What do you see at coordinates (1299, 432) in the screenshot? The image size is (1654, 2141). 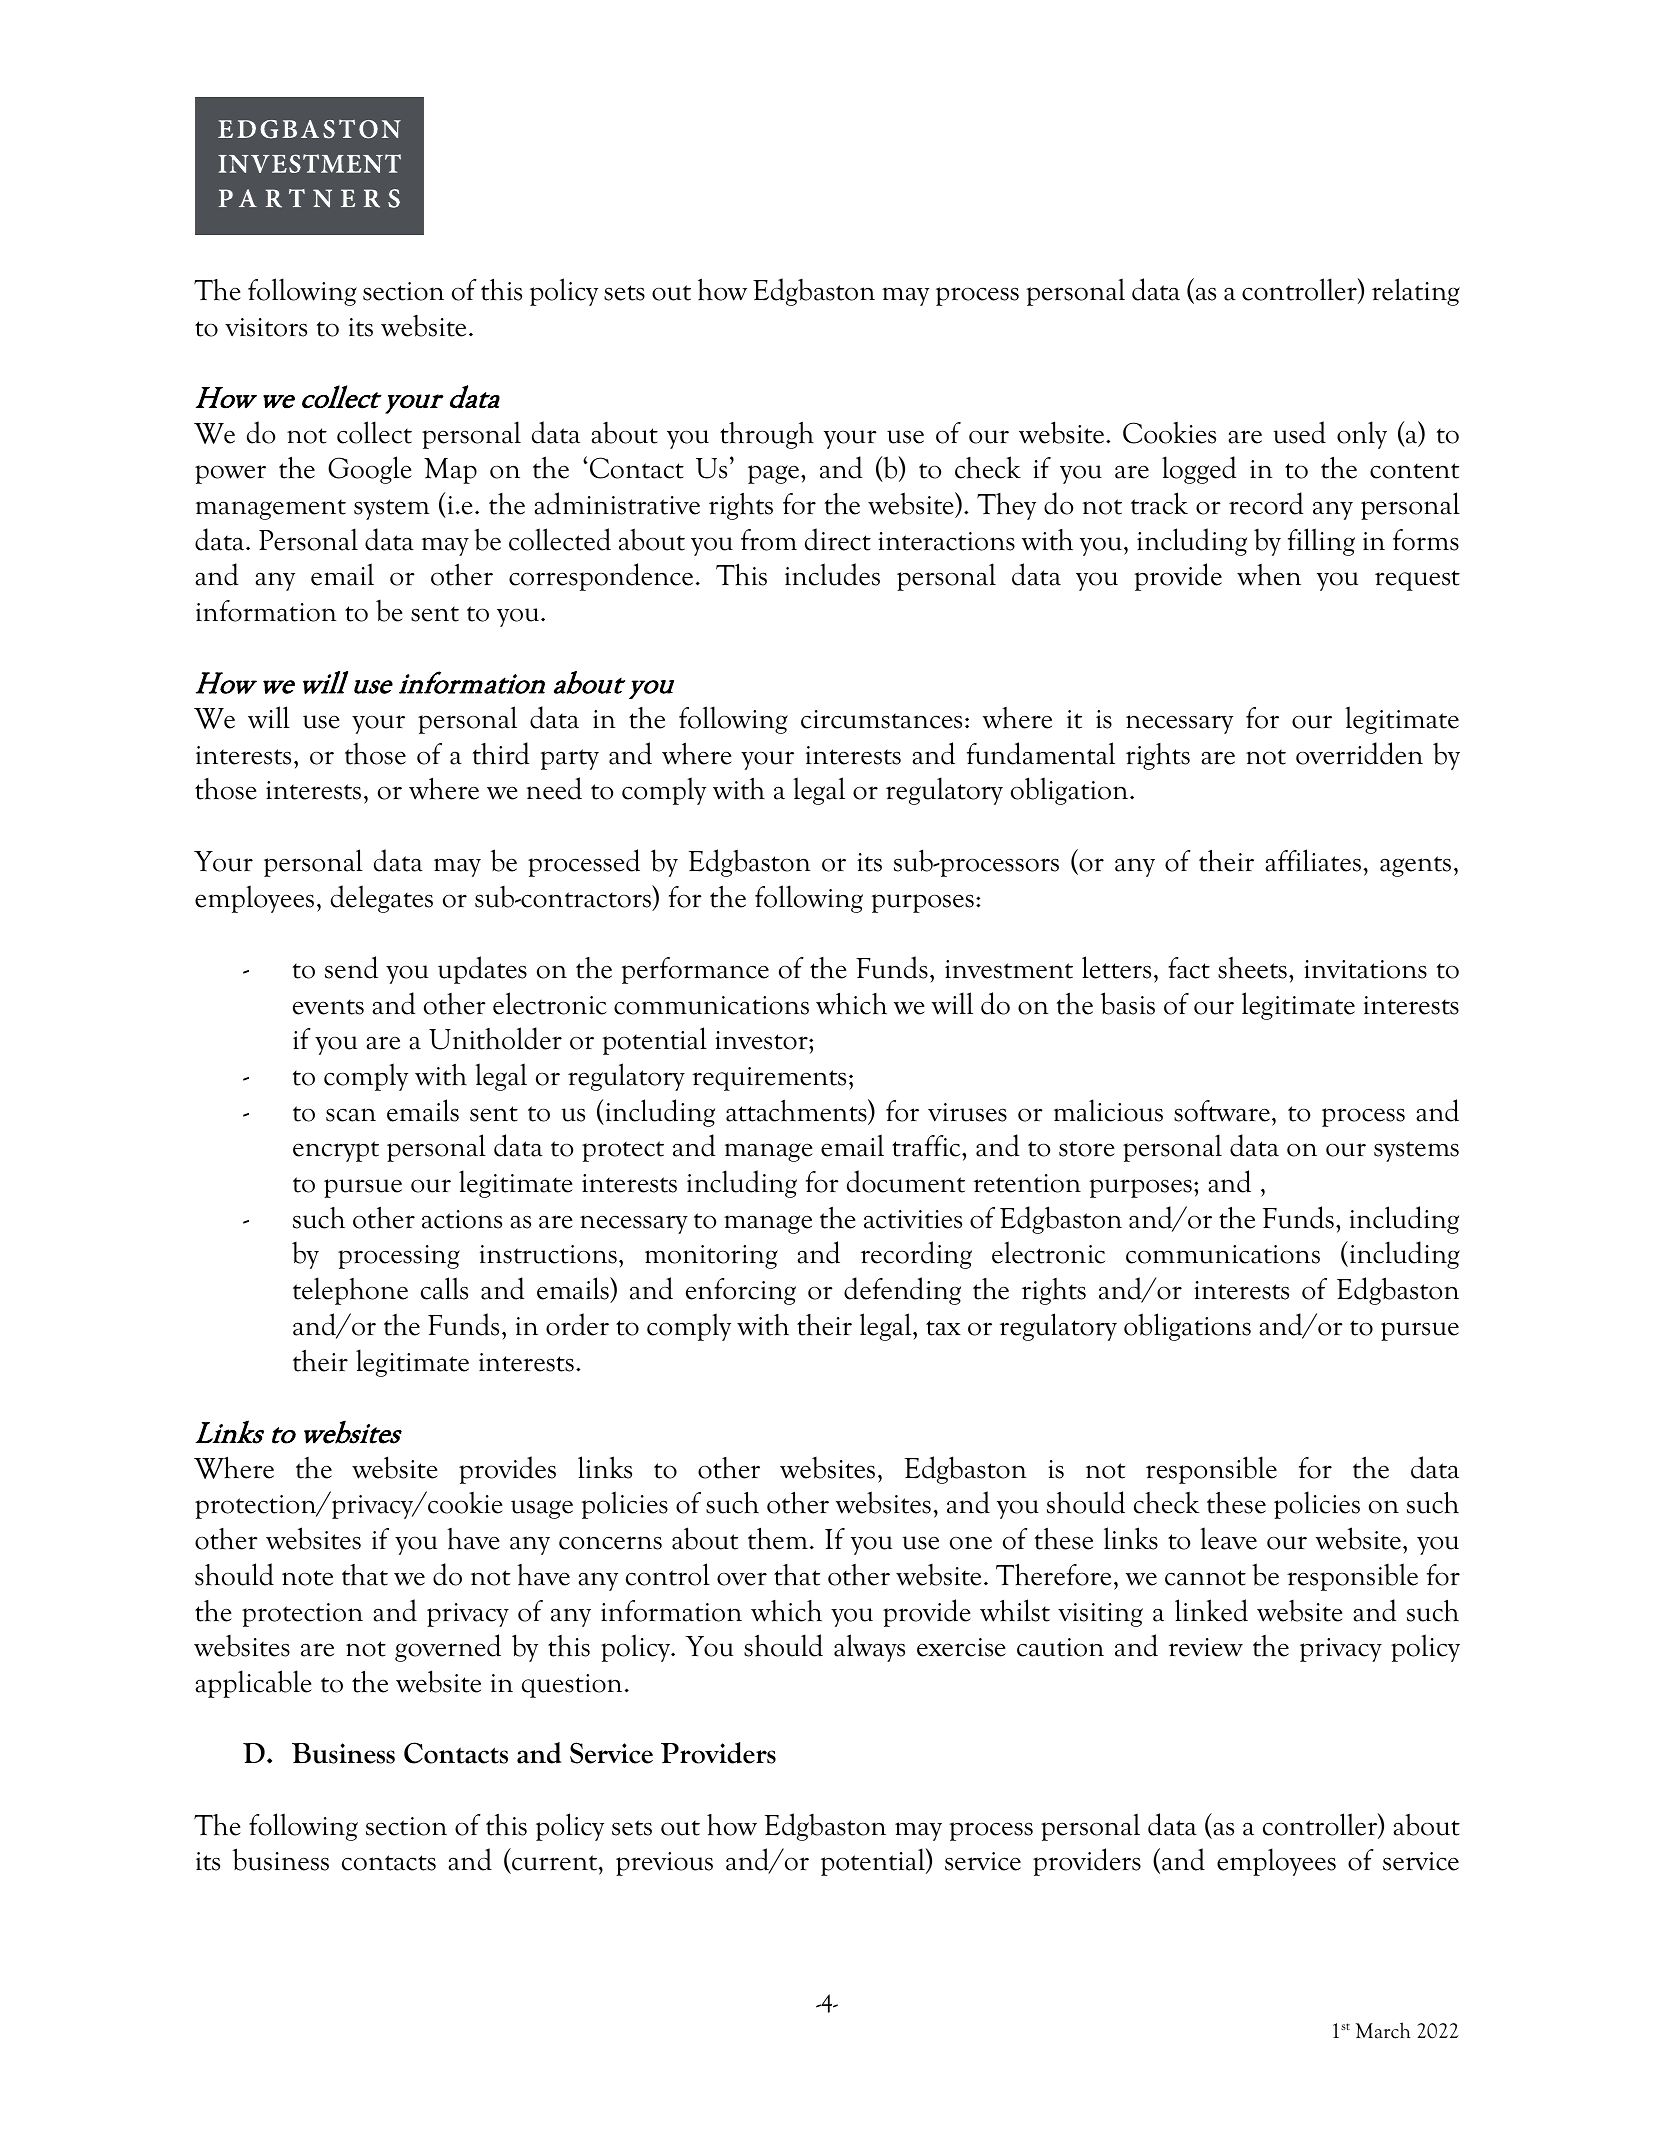 I see `used` at bounding box center [1299, 432].
